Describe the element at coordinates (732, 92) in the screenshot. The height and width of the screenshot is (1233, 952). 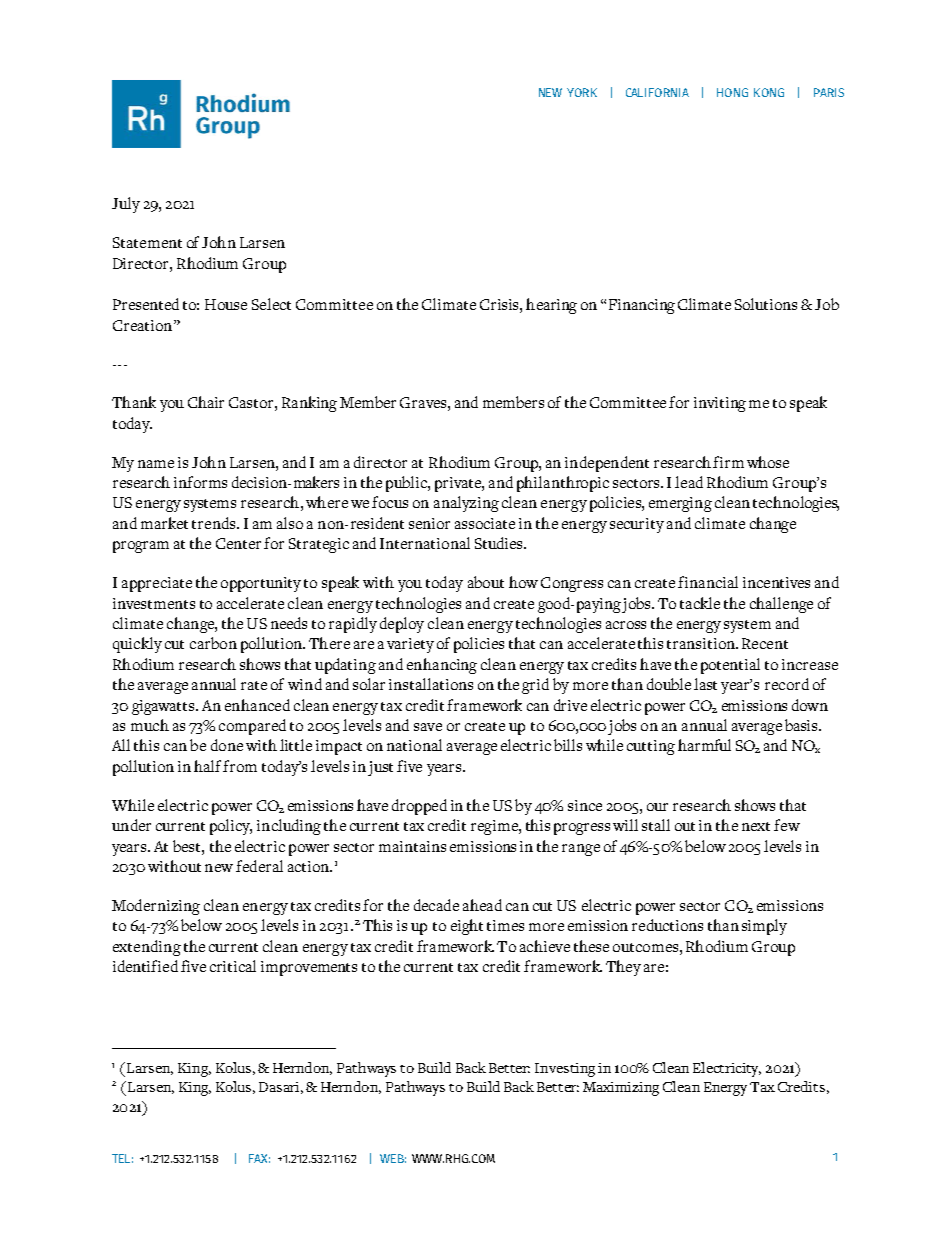
I see `HONG` at that location.
